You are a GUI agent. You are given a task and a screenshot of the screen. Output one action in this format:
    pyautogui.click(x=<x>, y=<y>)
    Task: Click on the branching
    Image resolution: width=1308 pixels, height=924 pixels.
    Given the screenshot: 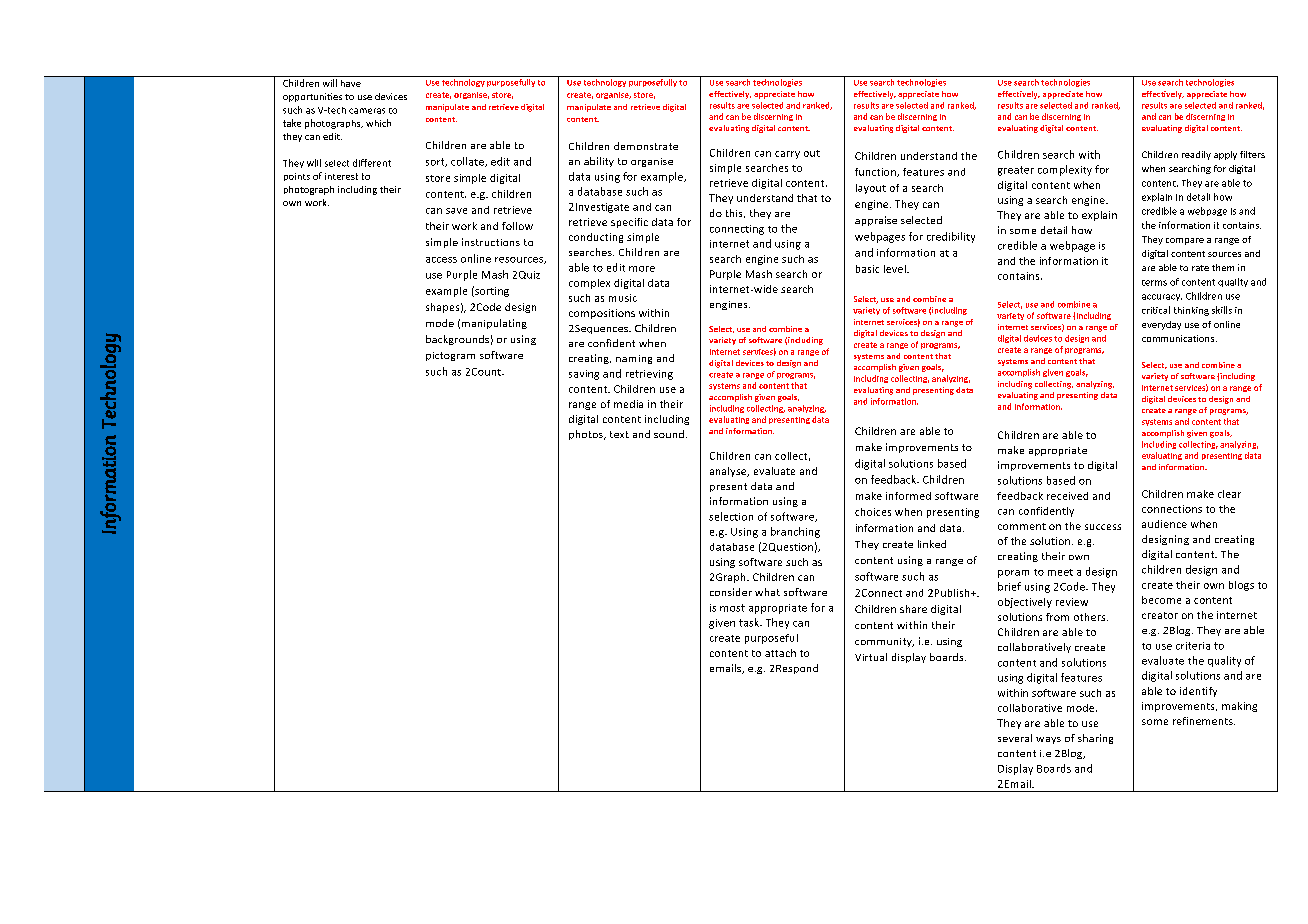 What is the action you would take?
    pyautogui.click(x=795, y=532)
